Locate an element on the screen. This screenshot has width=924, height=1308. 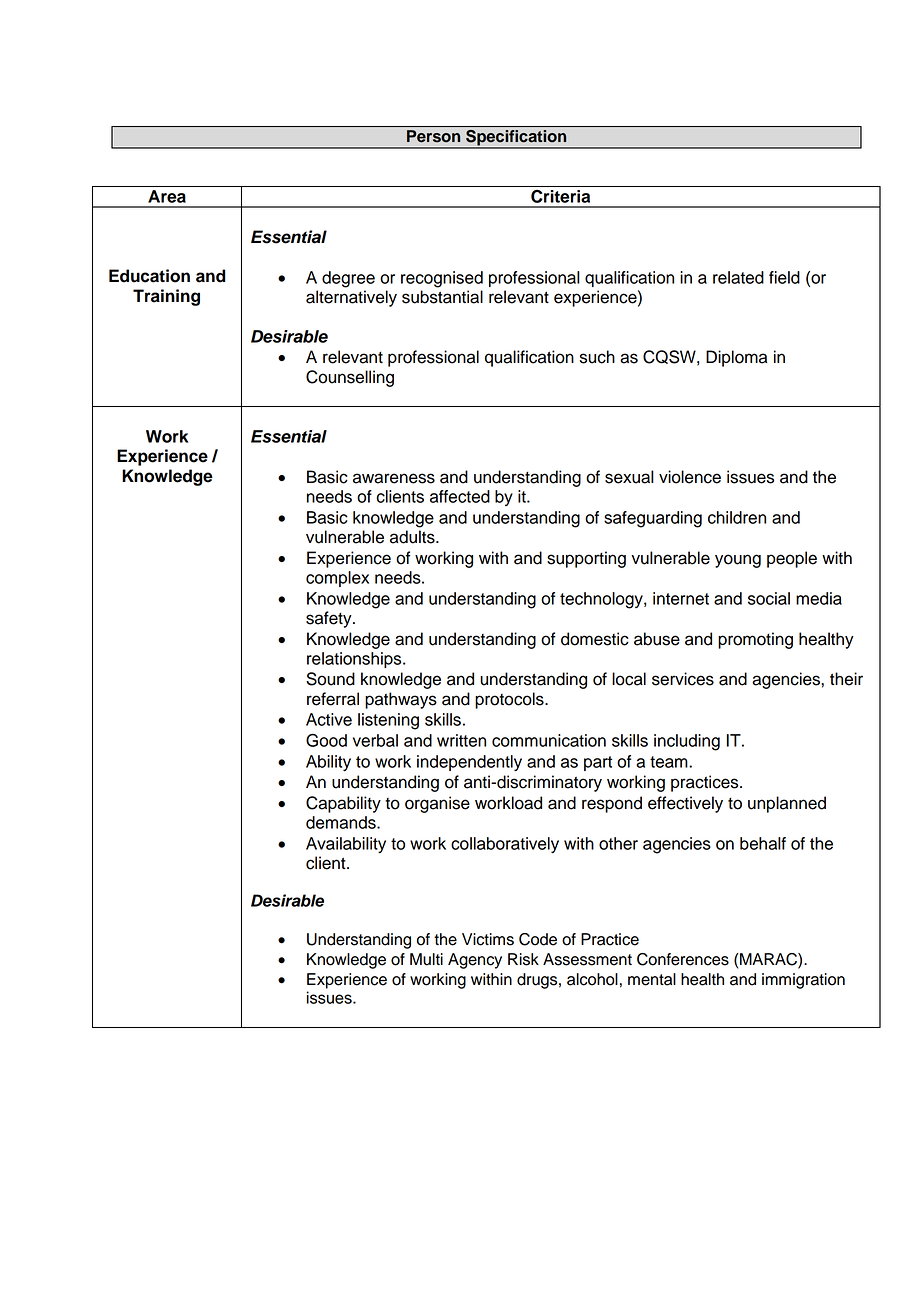
such is located at coordinates (597, 357).
